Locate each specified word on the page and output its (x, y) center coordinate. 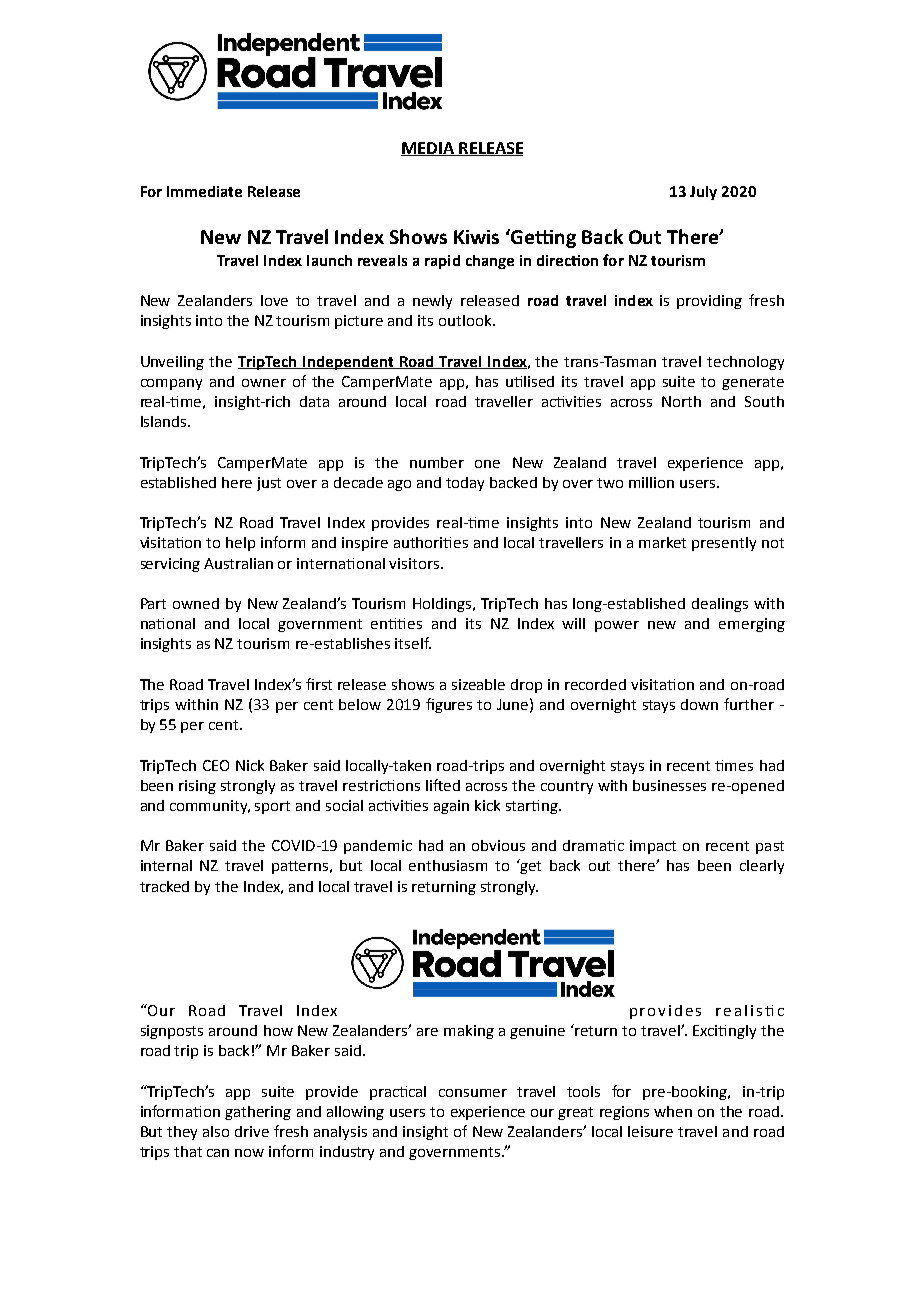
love (274, 300)
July (703, 193)
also (216, 1131)
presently (724, 544)
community (210, 807)
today (465, 484)
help (240, 544)
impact (653, 847)
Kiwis (476, 237)
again (451, 807)
